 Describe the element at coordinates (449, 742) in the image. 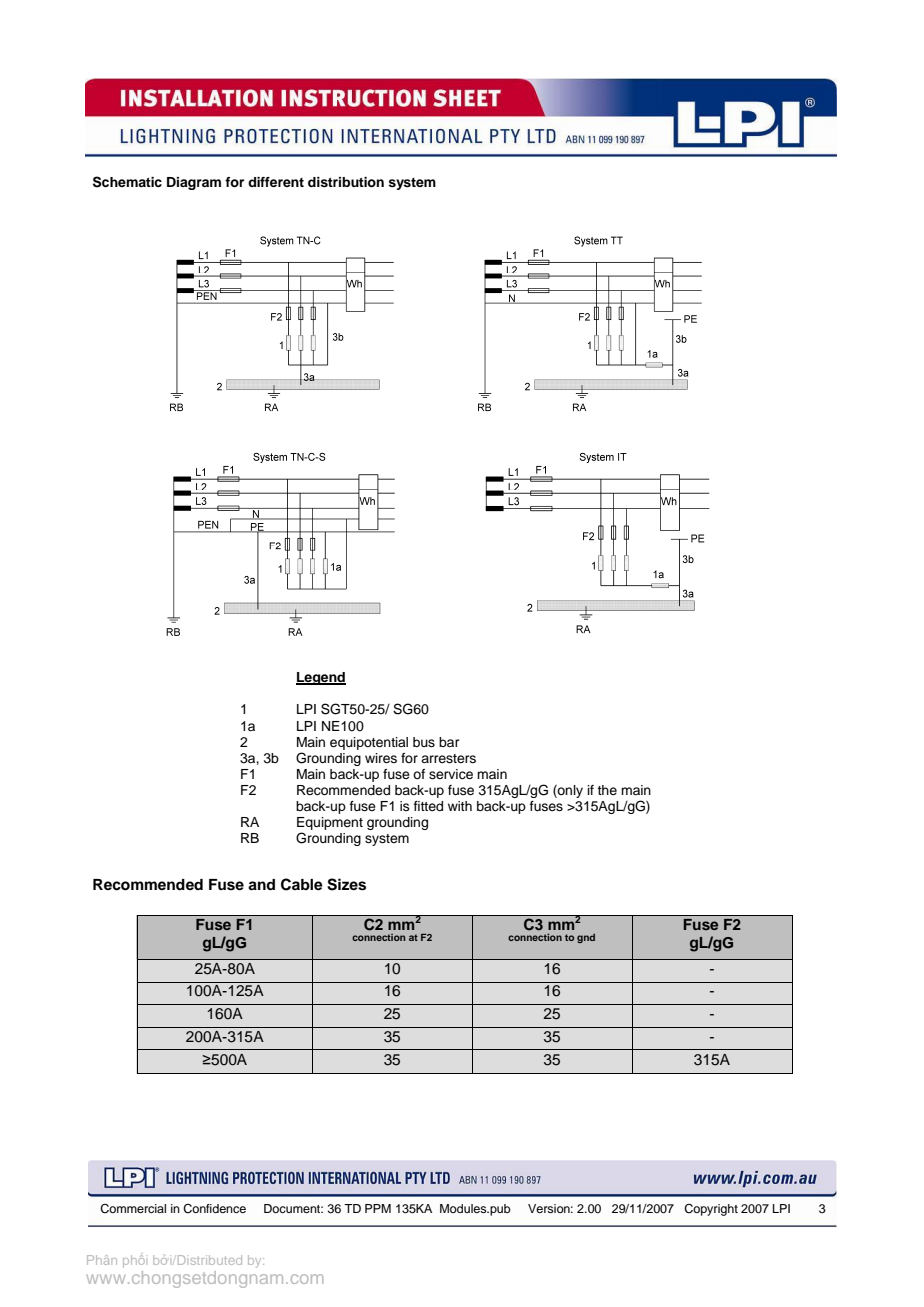

I see `bar` at that location.
